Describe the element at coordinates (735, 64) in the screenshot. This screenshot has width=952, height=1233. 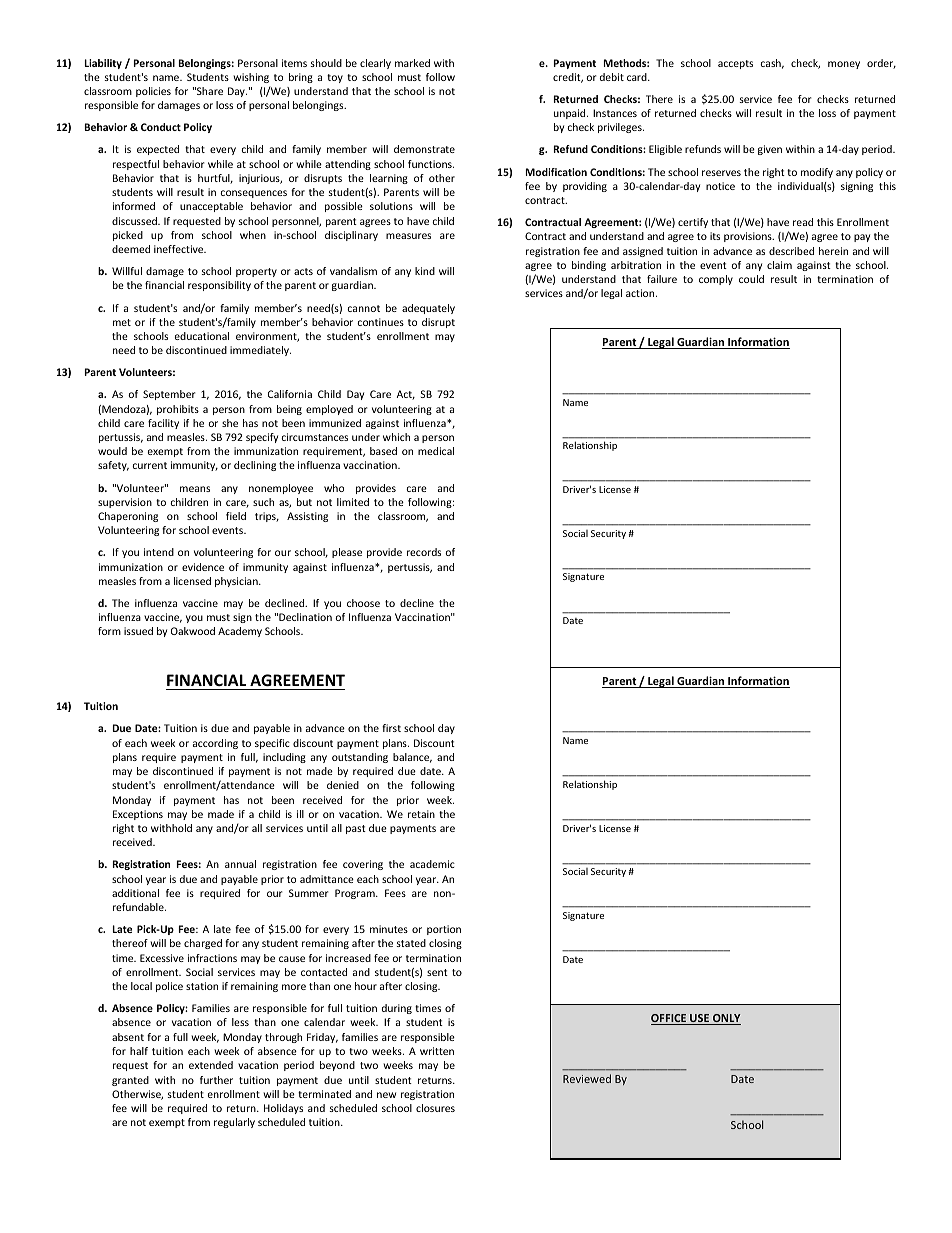
I see `accepts` at that location.
